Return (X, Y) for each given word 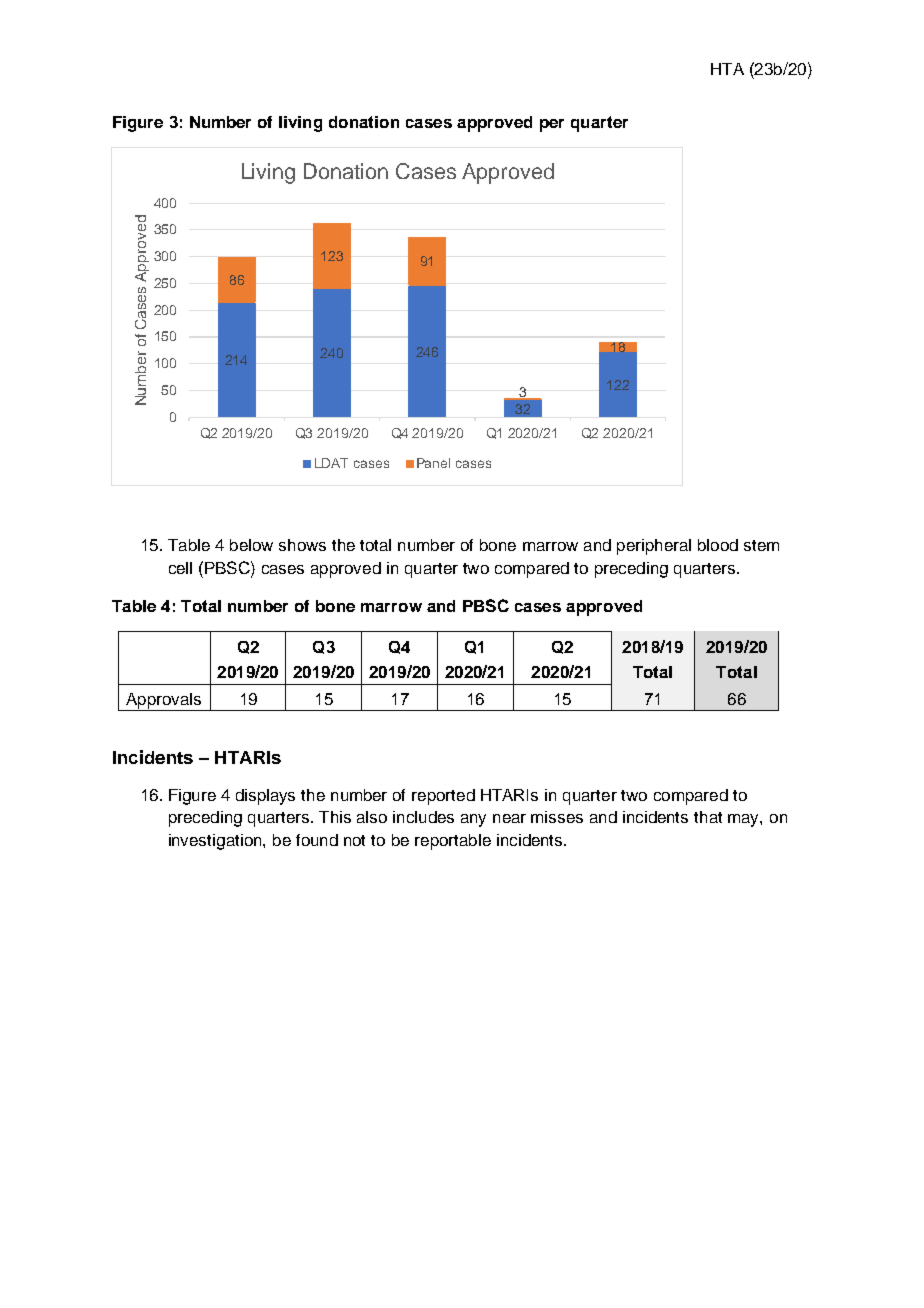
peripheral (654, 547)
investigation (216, 842)
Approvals (164, 702)
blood (718, 545)
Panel (433, 463)
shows (302, 545)
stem (761, 545)
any (473, 820)
